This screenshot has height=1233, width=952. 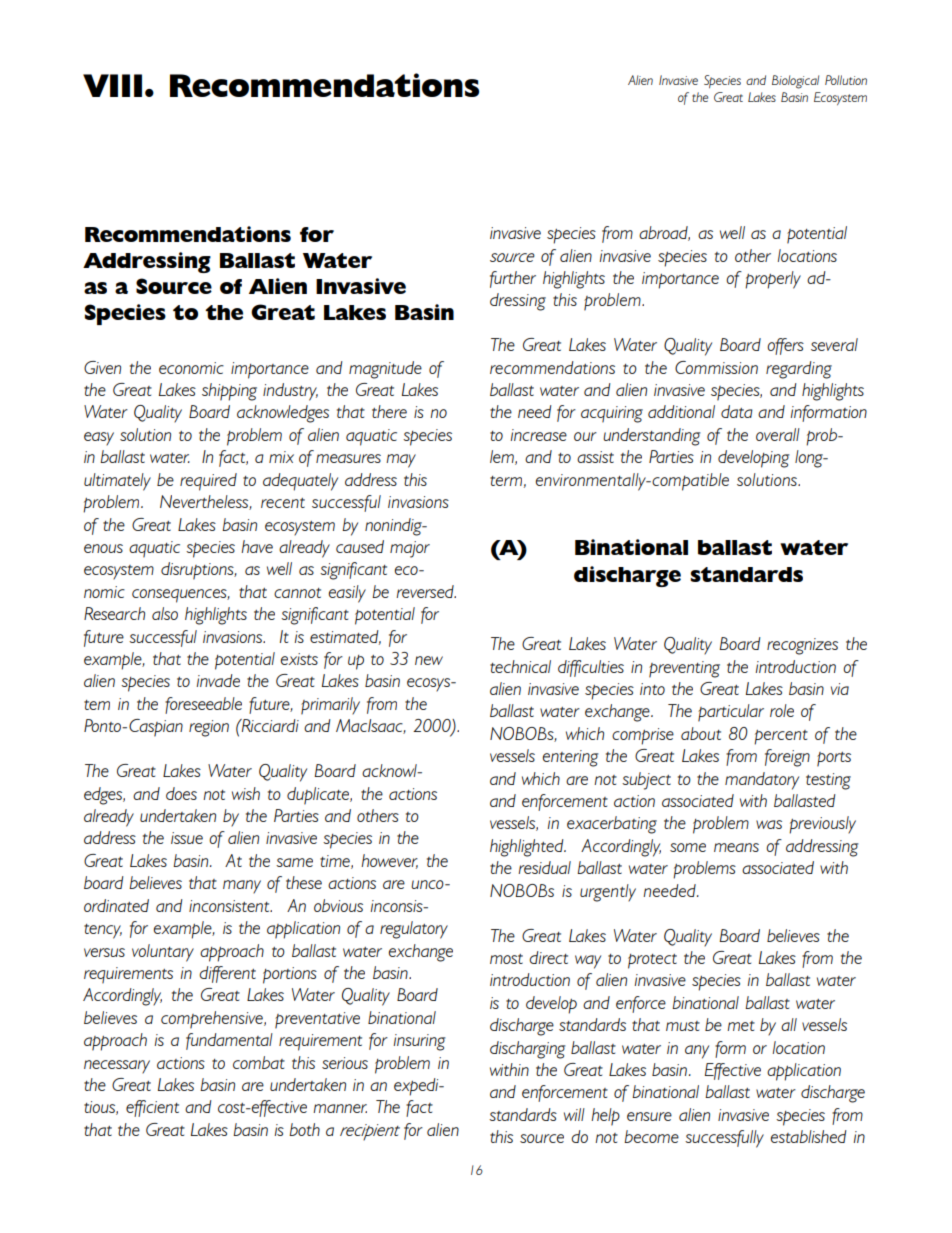 I want to click on entering, so click(x=571, y=758).
